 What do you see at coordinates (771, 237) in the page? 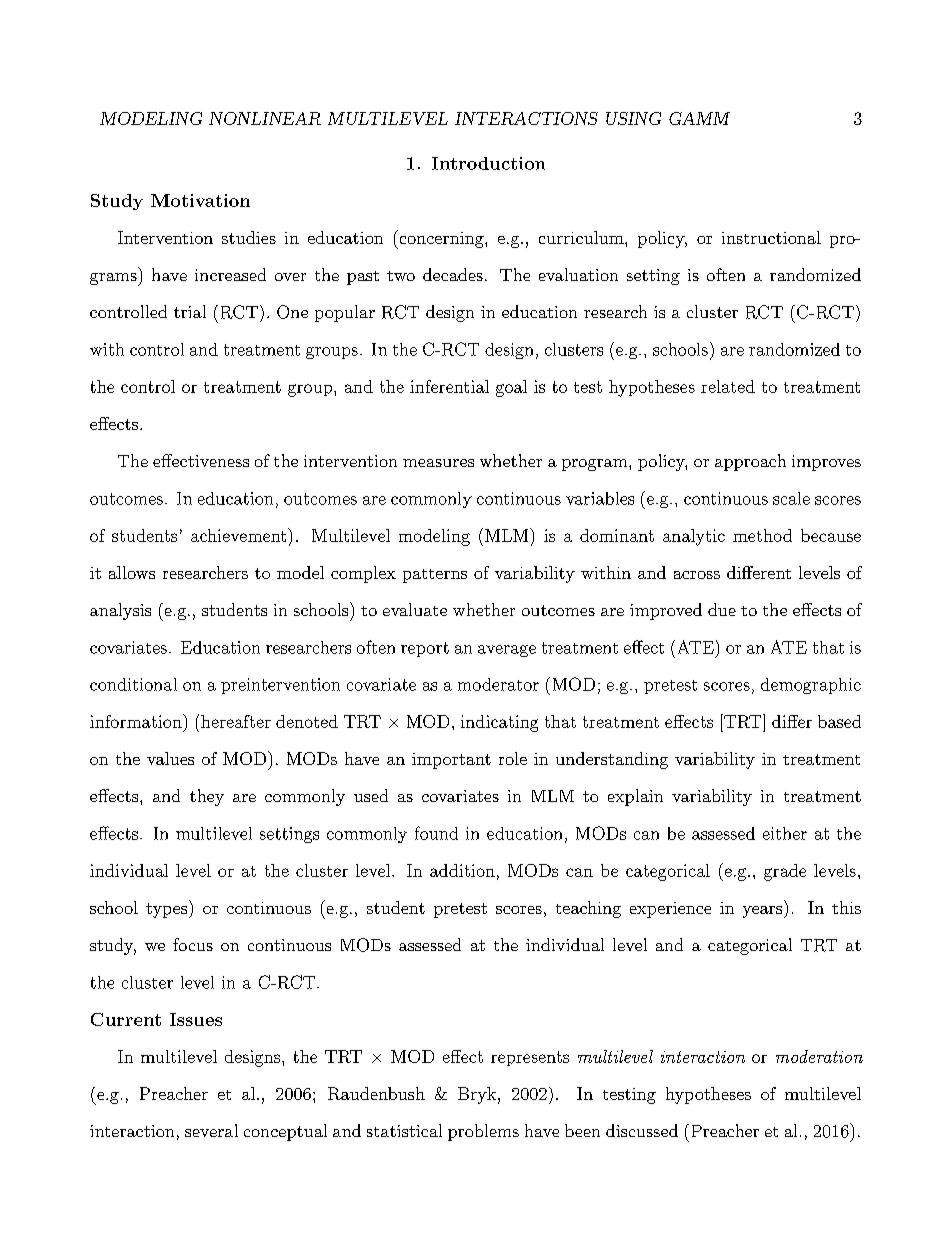
I see `instructional` at bounding box center [771, 237].
